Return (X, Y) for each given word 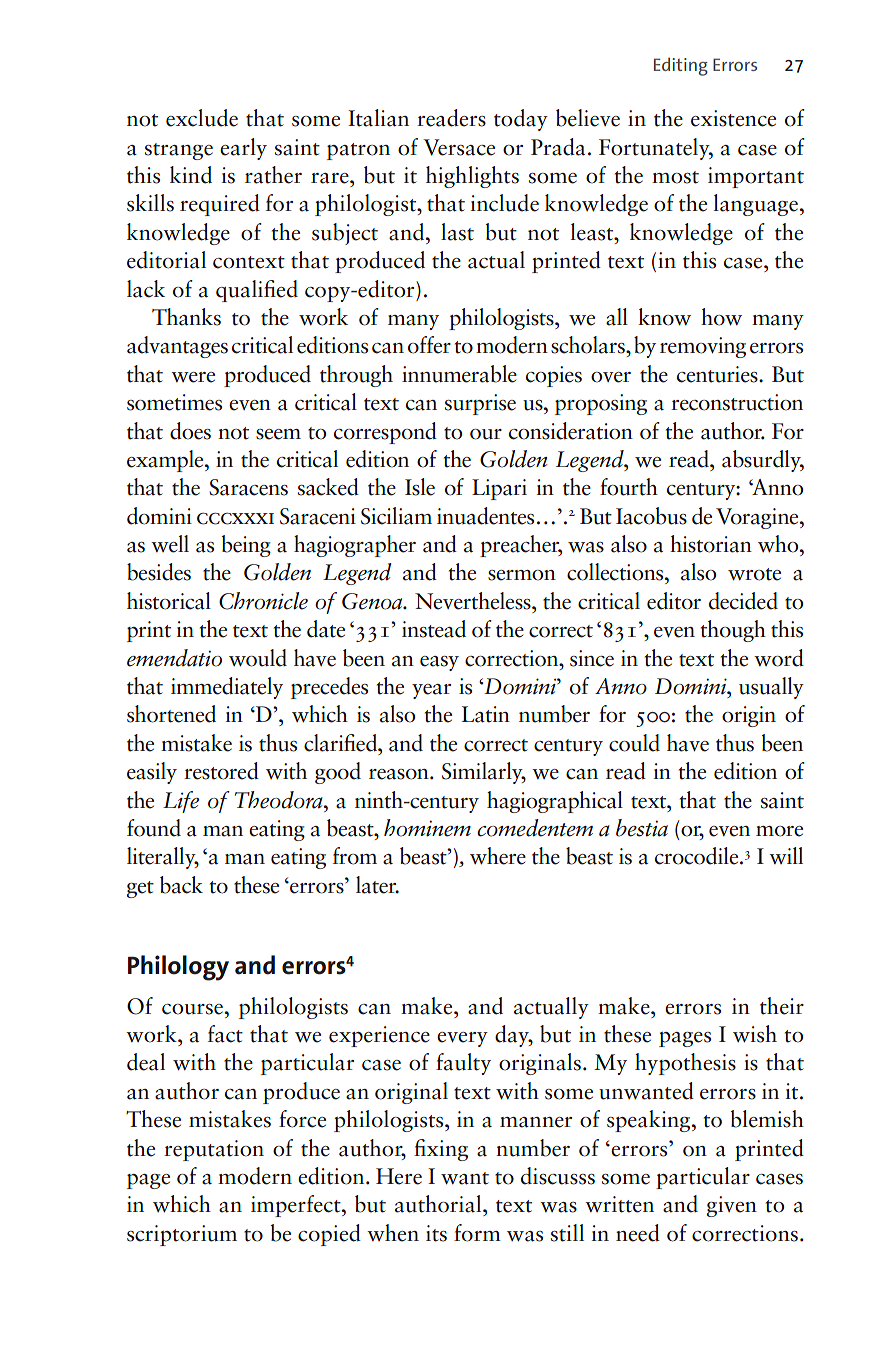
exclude (202, 118)
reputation (214, 1150)
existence (733, 118)
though (733, 631)
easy (439, 663)
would (258, 658)
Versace (459, 147)
